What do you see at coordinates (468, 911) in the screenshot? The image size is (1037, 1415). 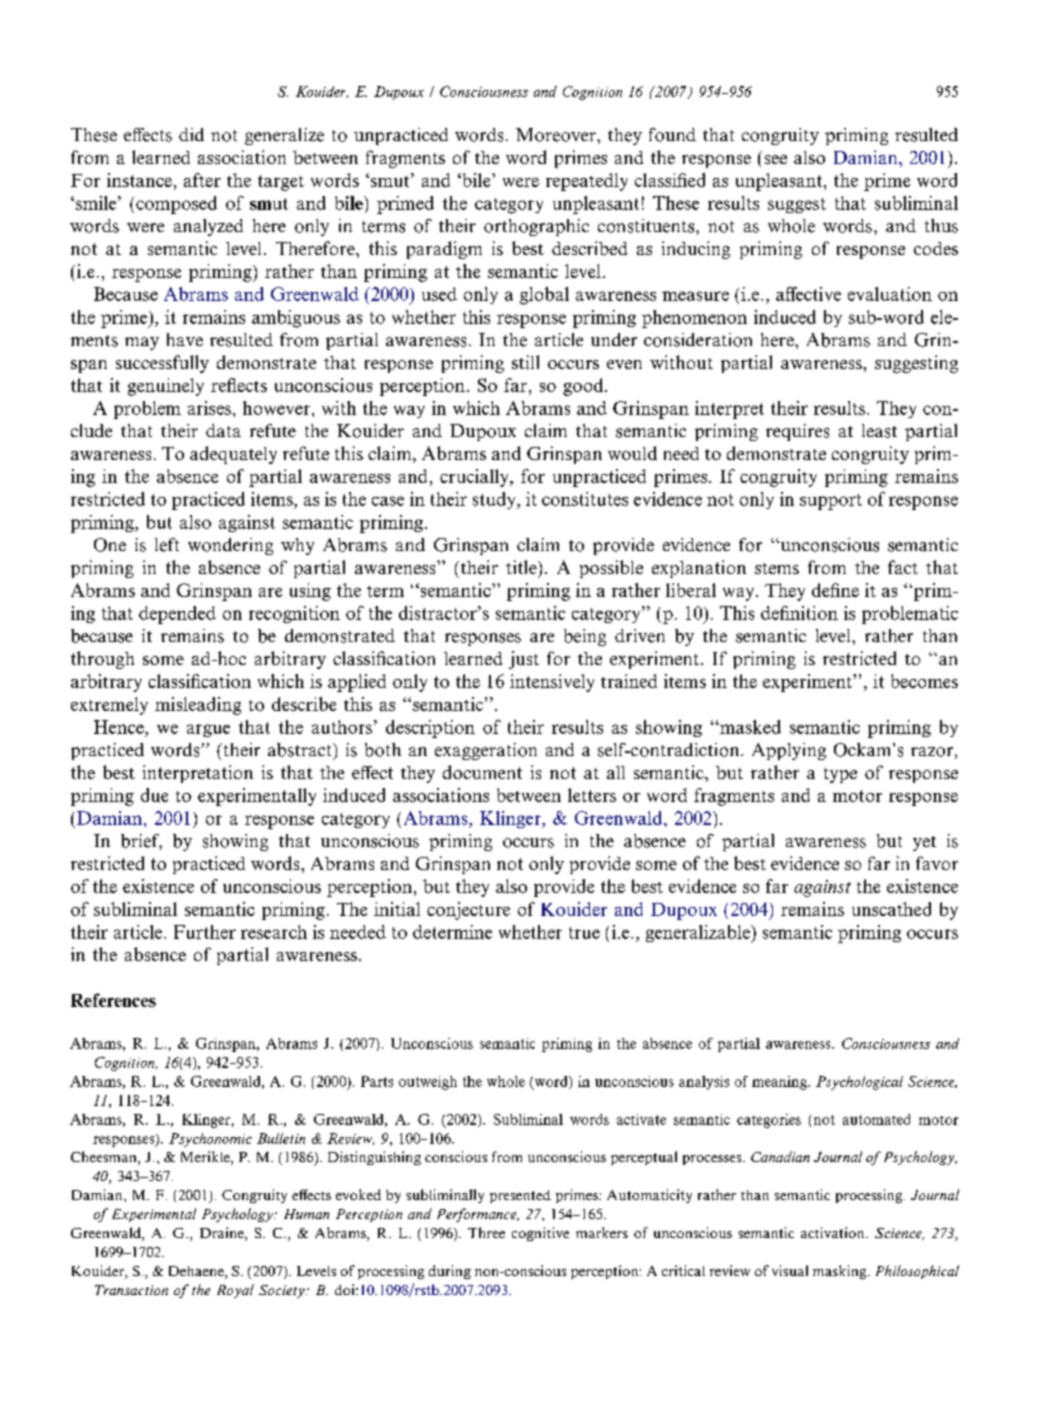 I see `conjecture` at bounding box center [468, 911].
